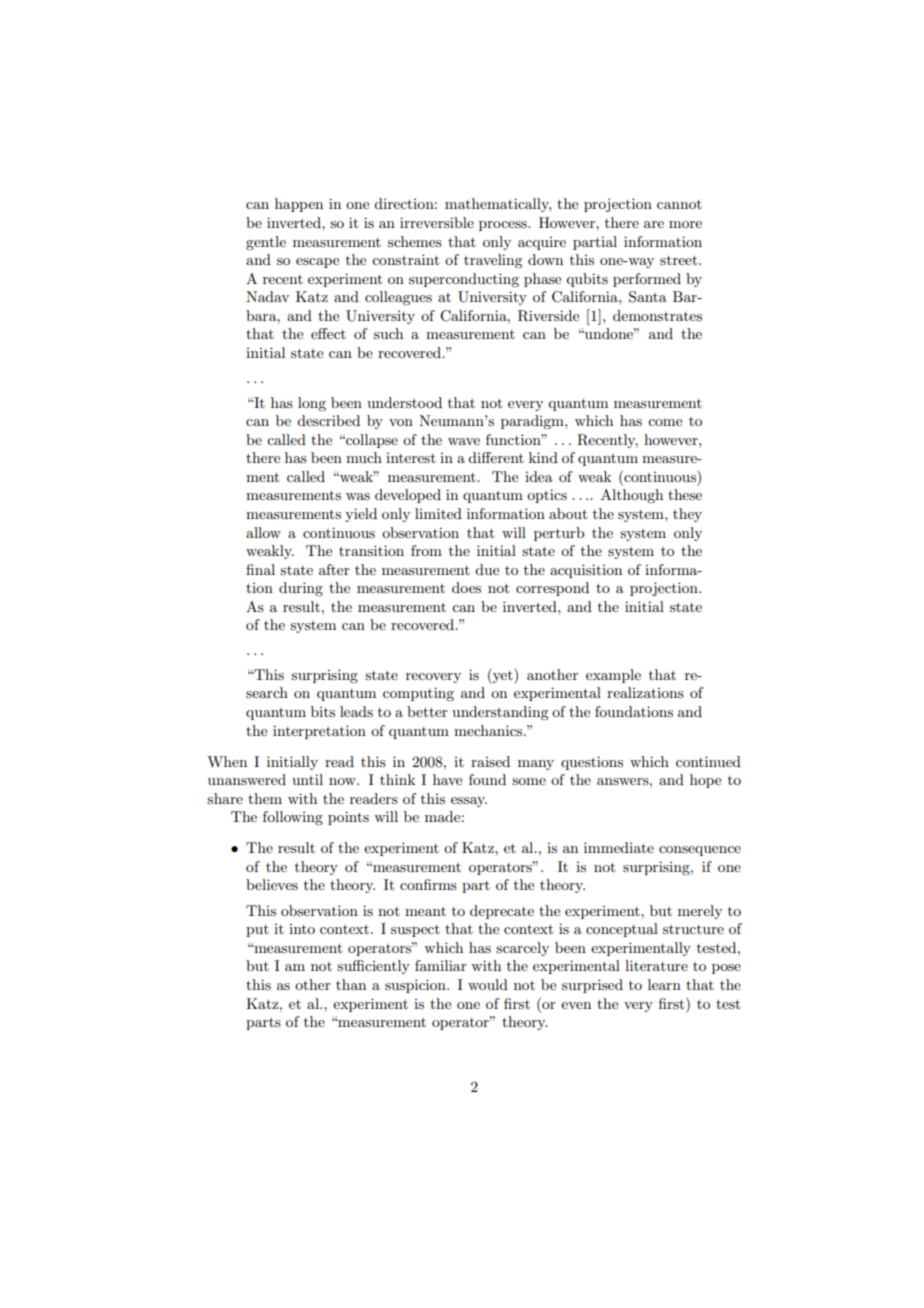 This document has height=1308, width=924. I want to click on continued, so click(708, 761).
